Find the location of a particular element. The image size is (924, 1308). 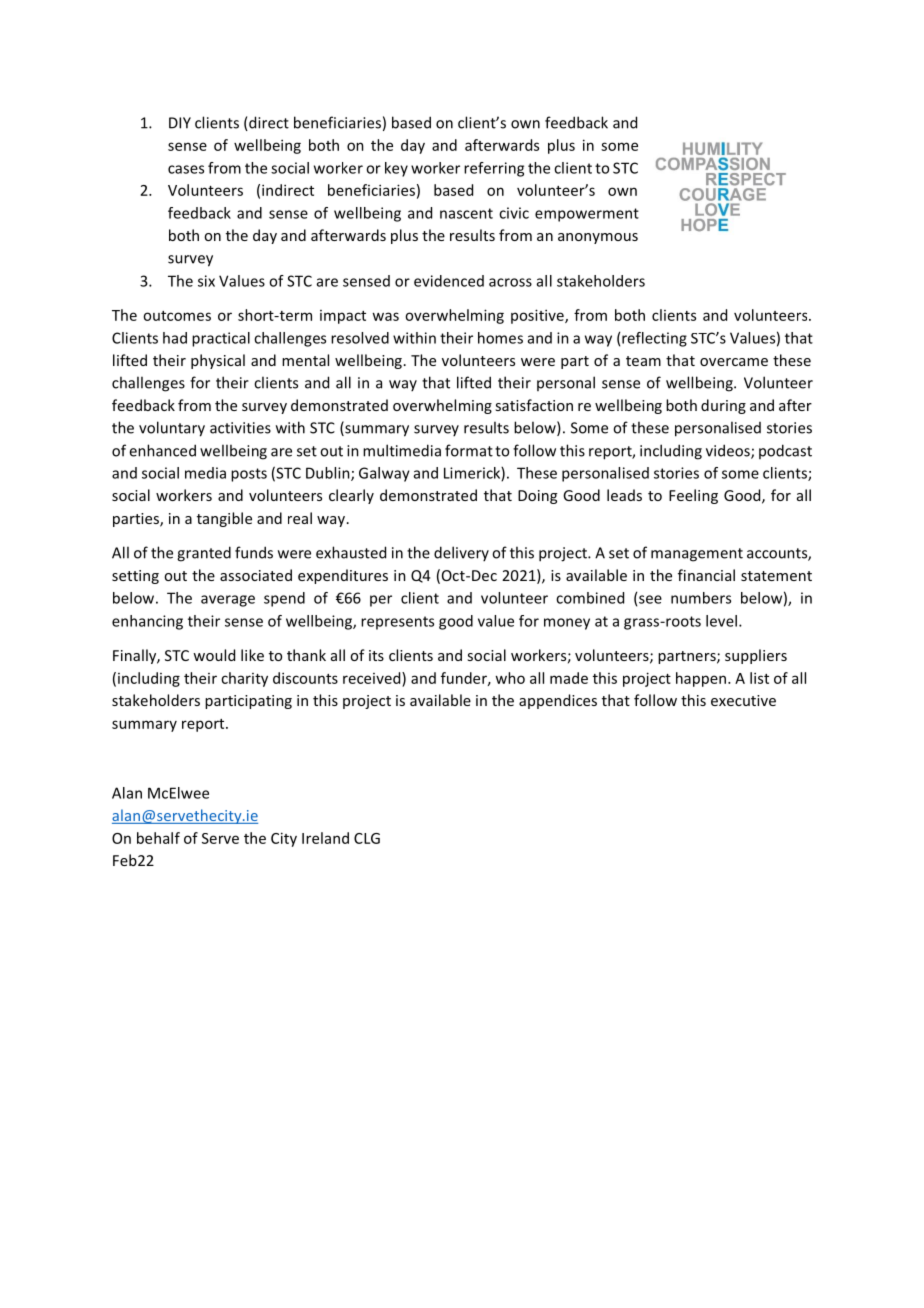

executive is located at coordinates (743, 700).
